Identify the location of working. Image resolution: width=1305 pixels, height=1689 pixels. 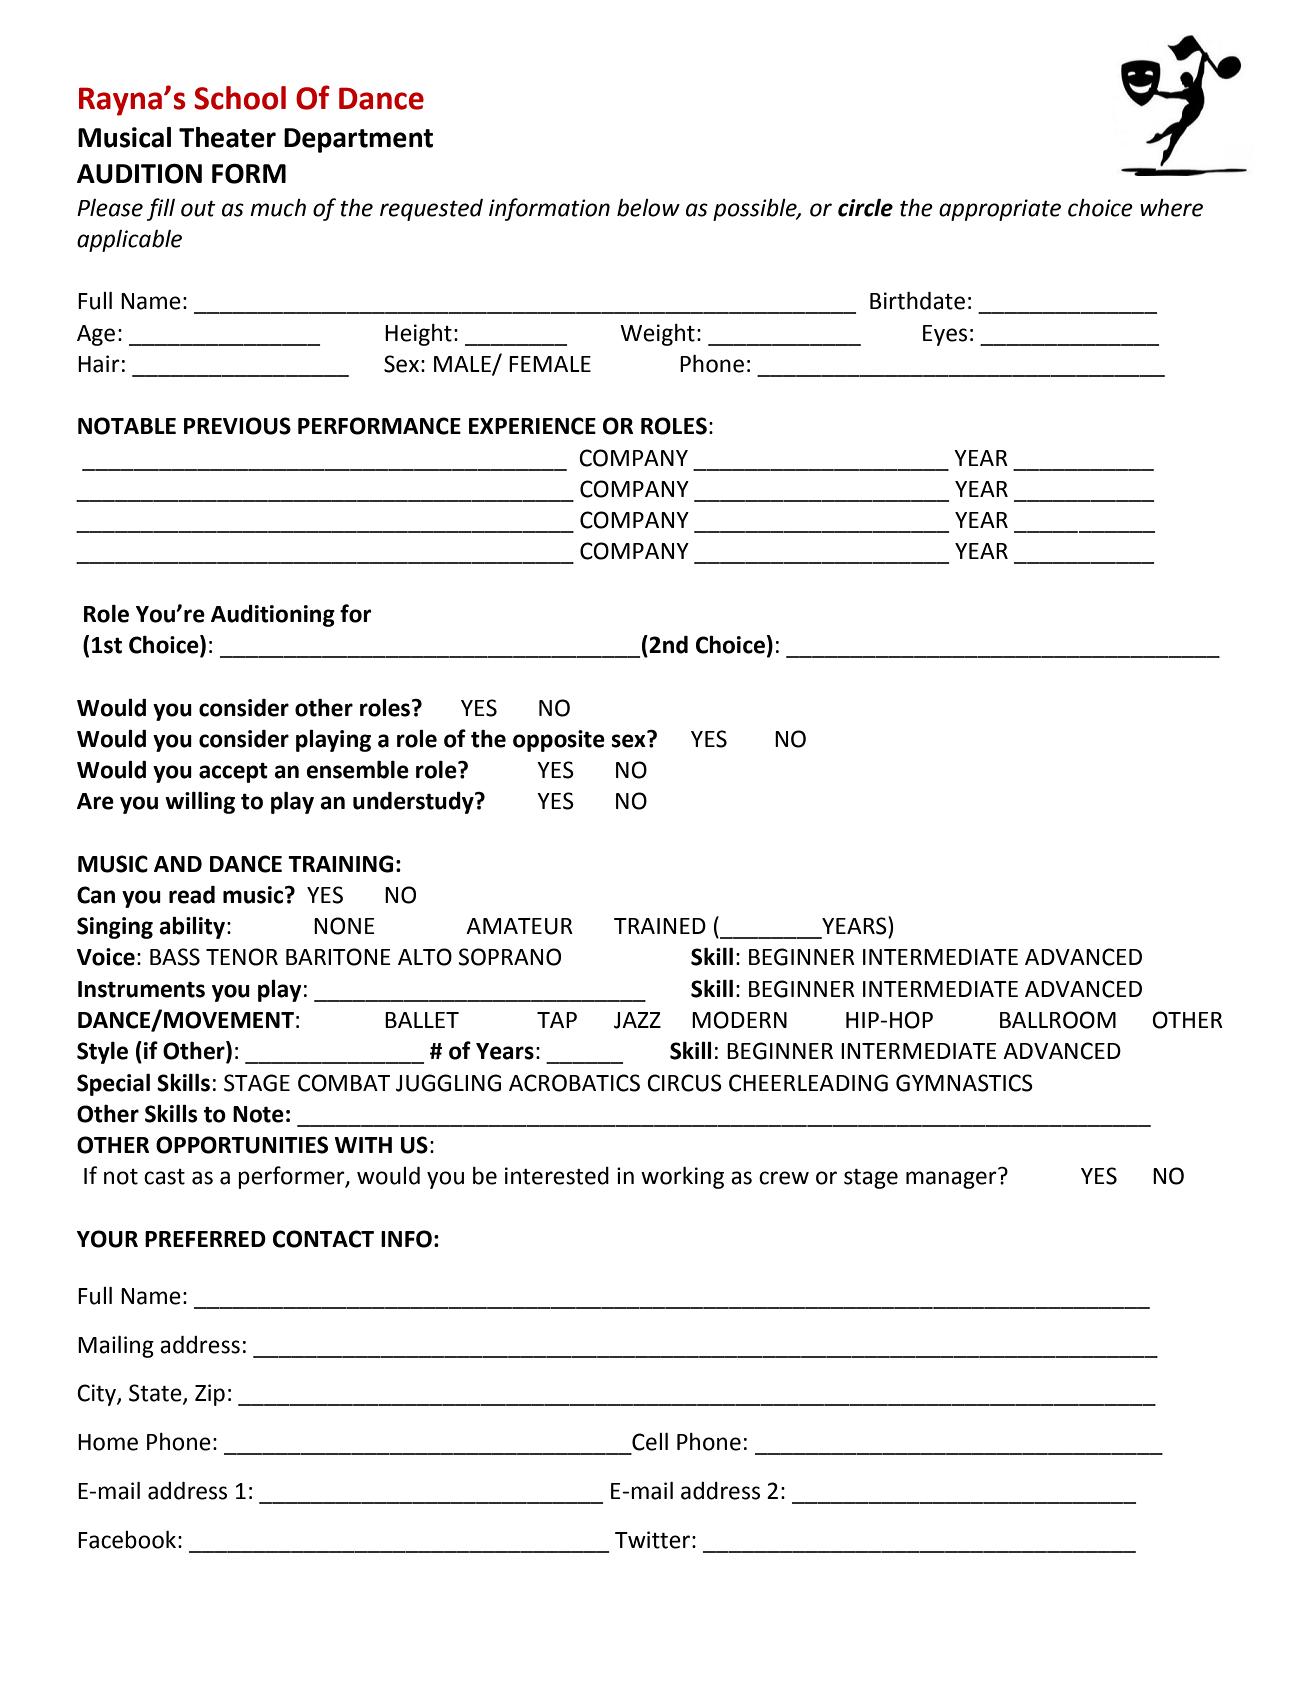
(682, 1178).
